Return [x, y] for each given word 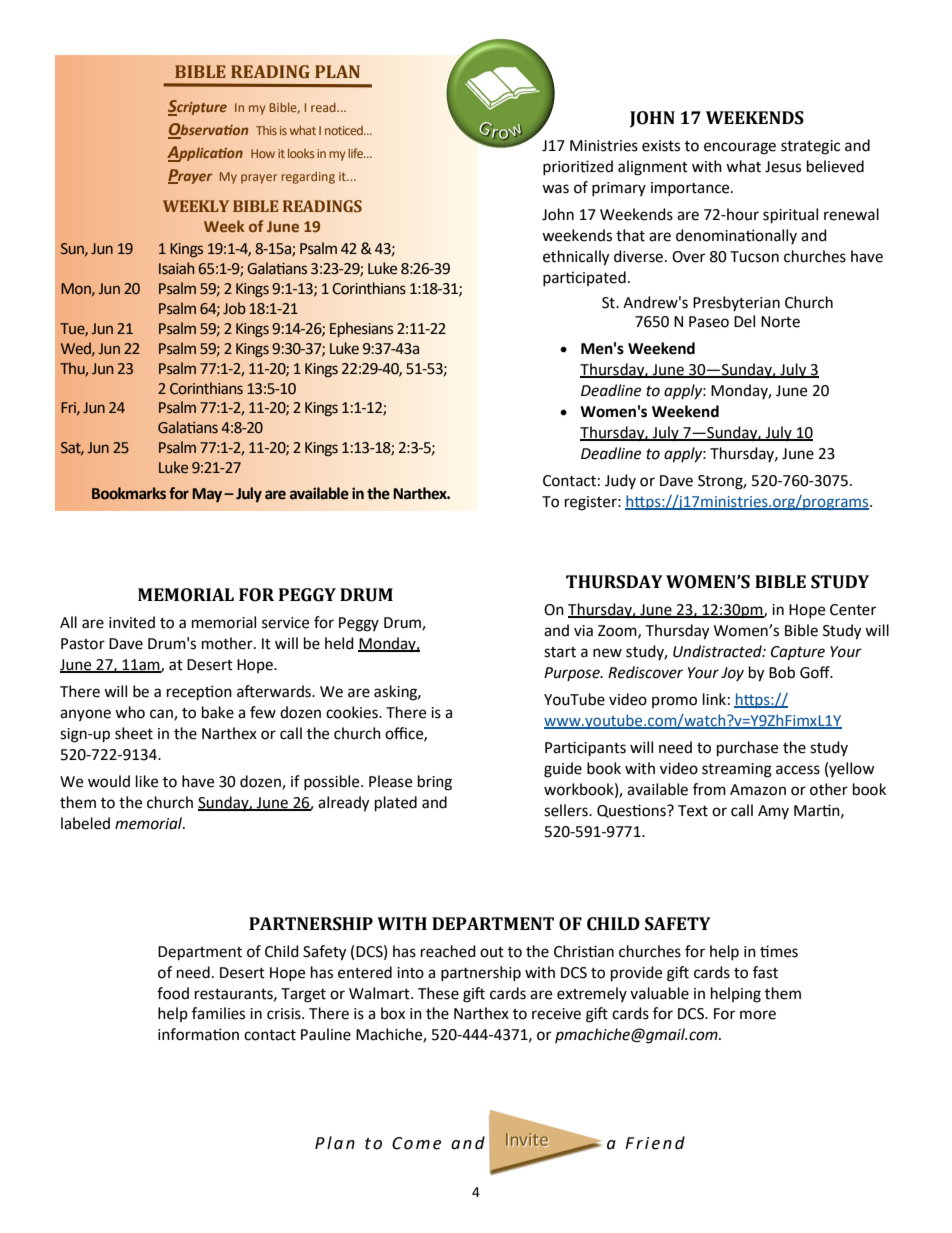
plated [396, 804]
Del [744, 321]
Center [853, 610]
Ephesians [361, 329]
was [555, 189]
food [173, 993]
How [263, 153]
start [560, 652]
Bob [782, 672]
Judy [620, 481]
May [208, 495]
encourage [740, 148]
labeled [85, 823]
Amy [773, 812]
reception [199, 693]
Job [234, 308]
